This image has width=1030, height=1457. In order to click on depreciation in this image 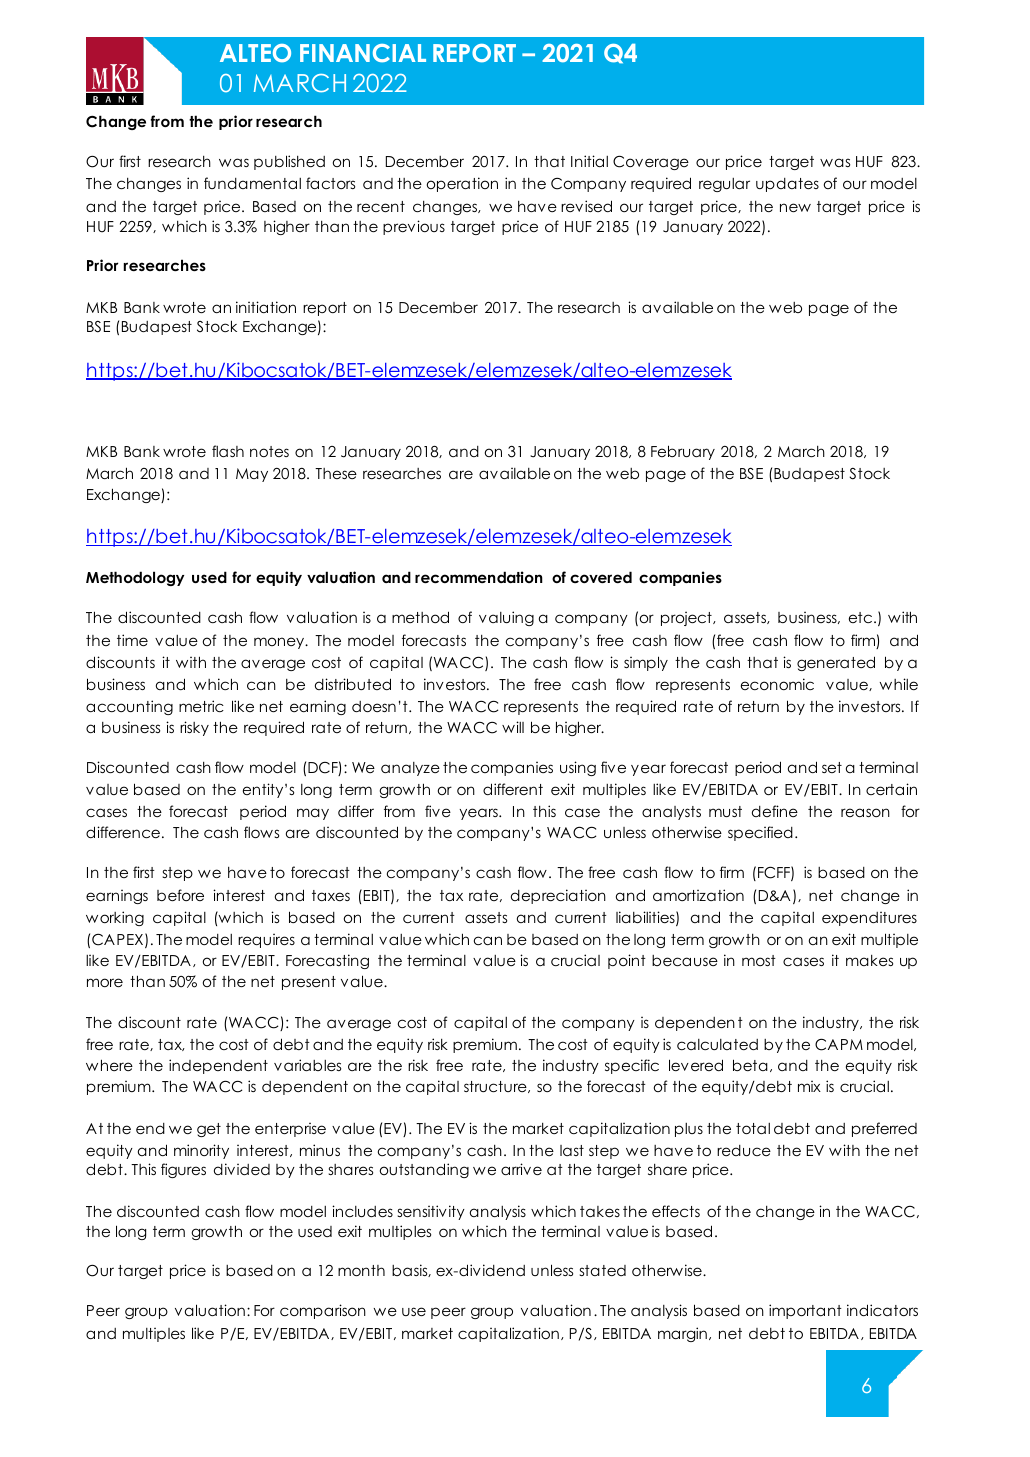, I will do `click(558, 896)`.
